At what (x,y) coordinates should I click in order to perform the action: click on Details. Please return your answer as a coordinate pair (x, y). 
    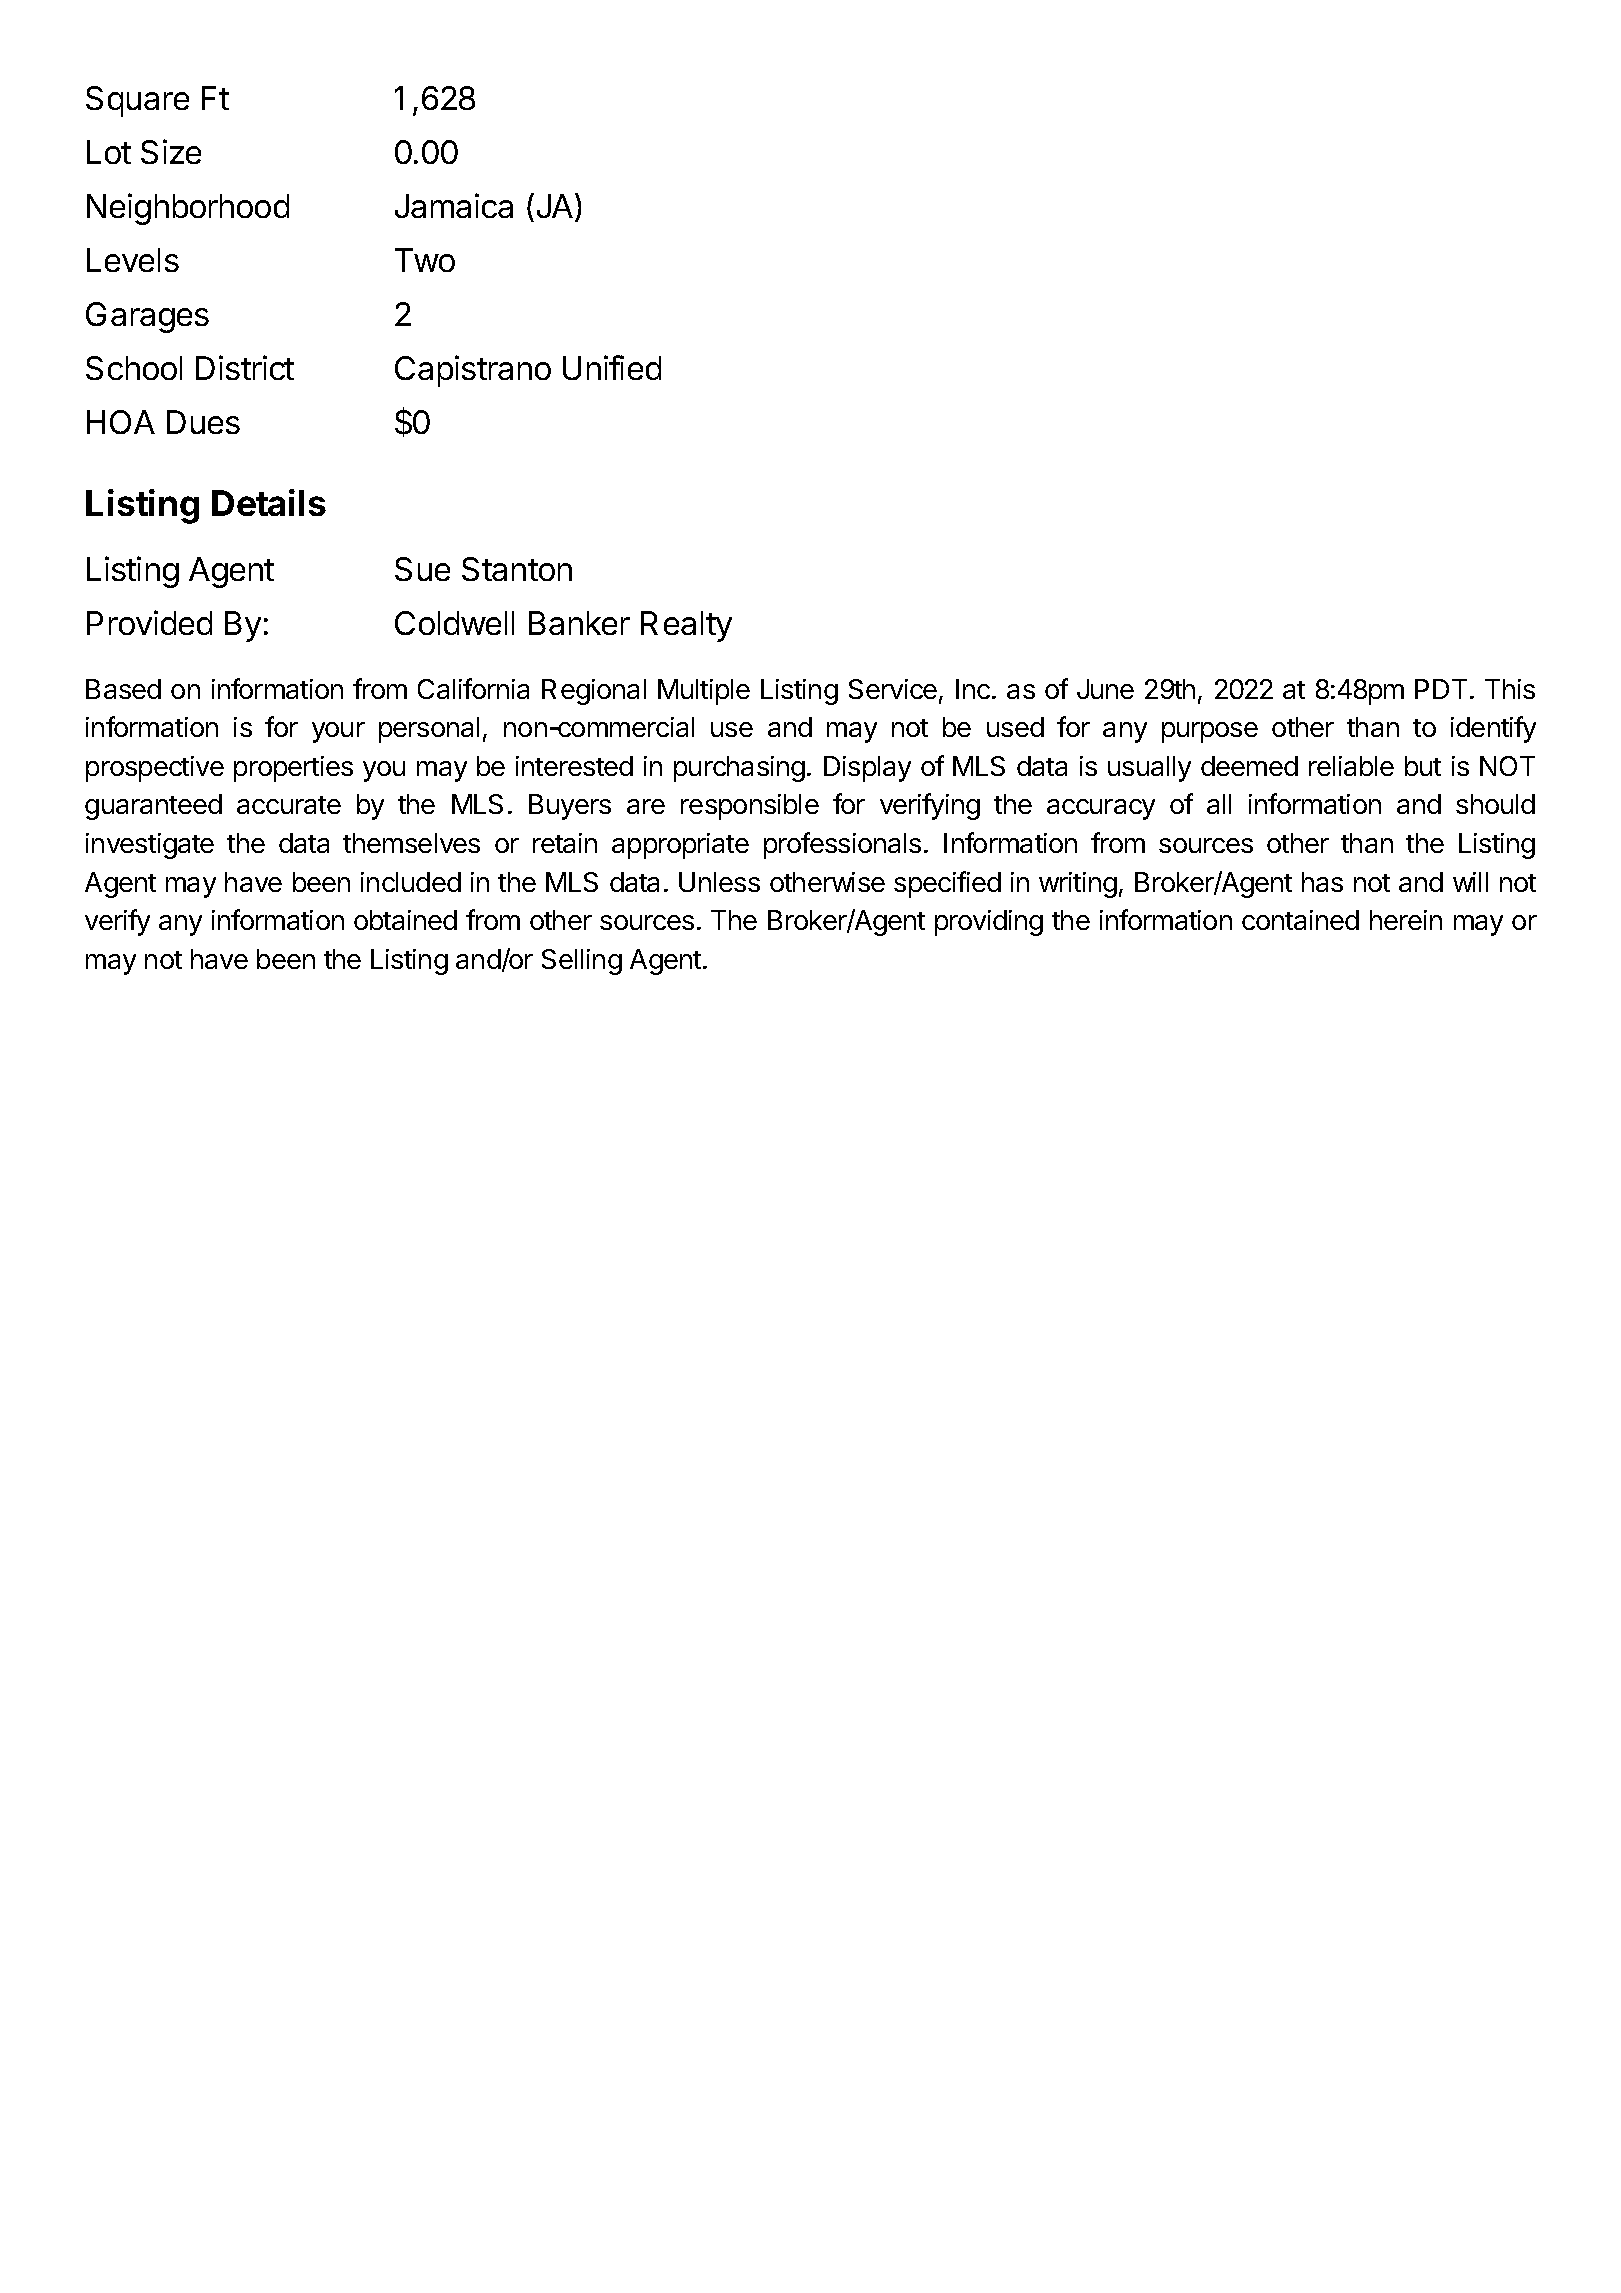
    Looking at the image, I should click on (269, 502).
